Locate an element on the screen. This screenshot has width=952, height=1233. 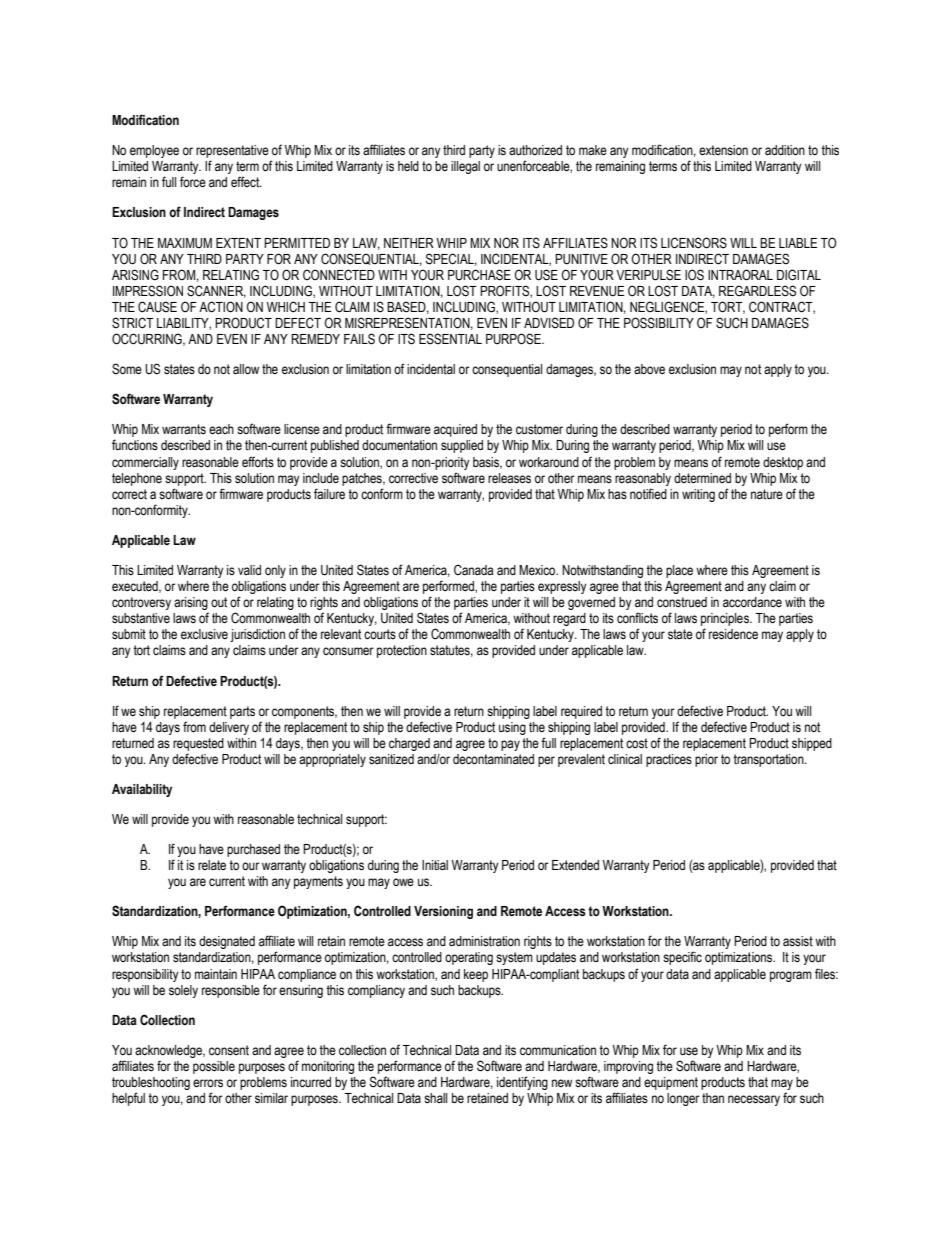
nature is located at coordinates (767, 494).
